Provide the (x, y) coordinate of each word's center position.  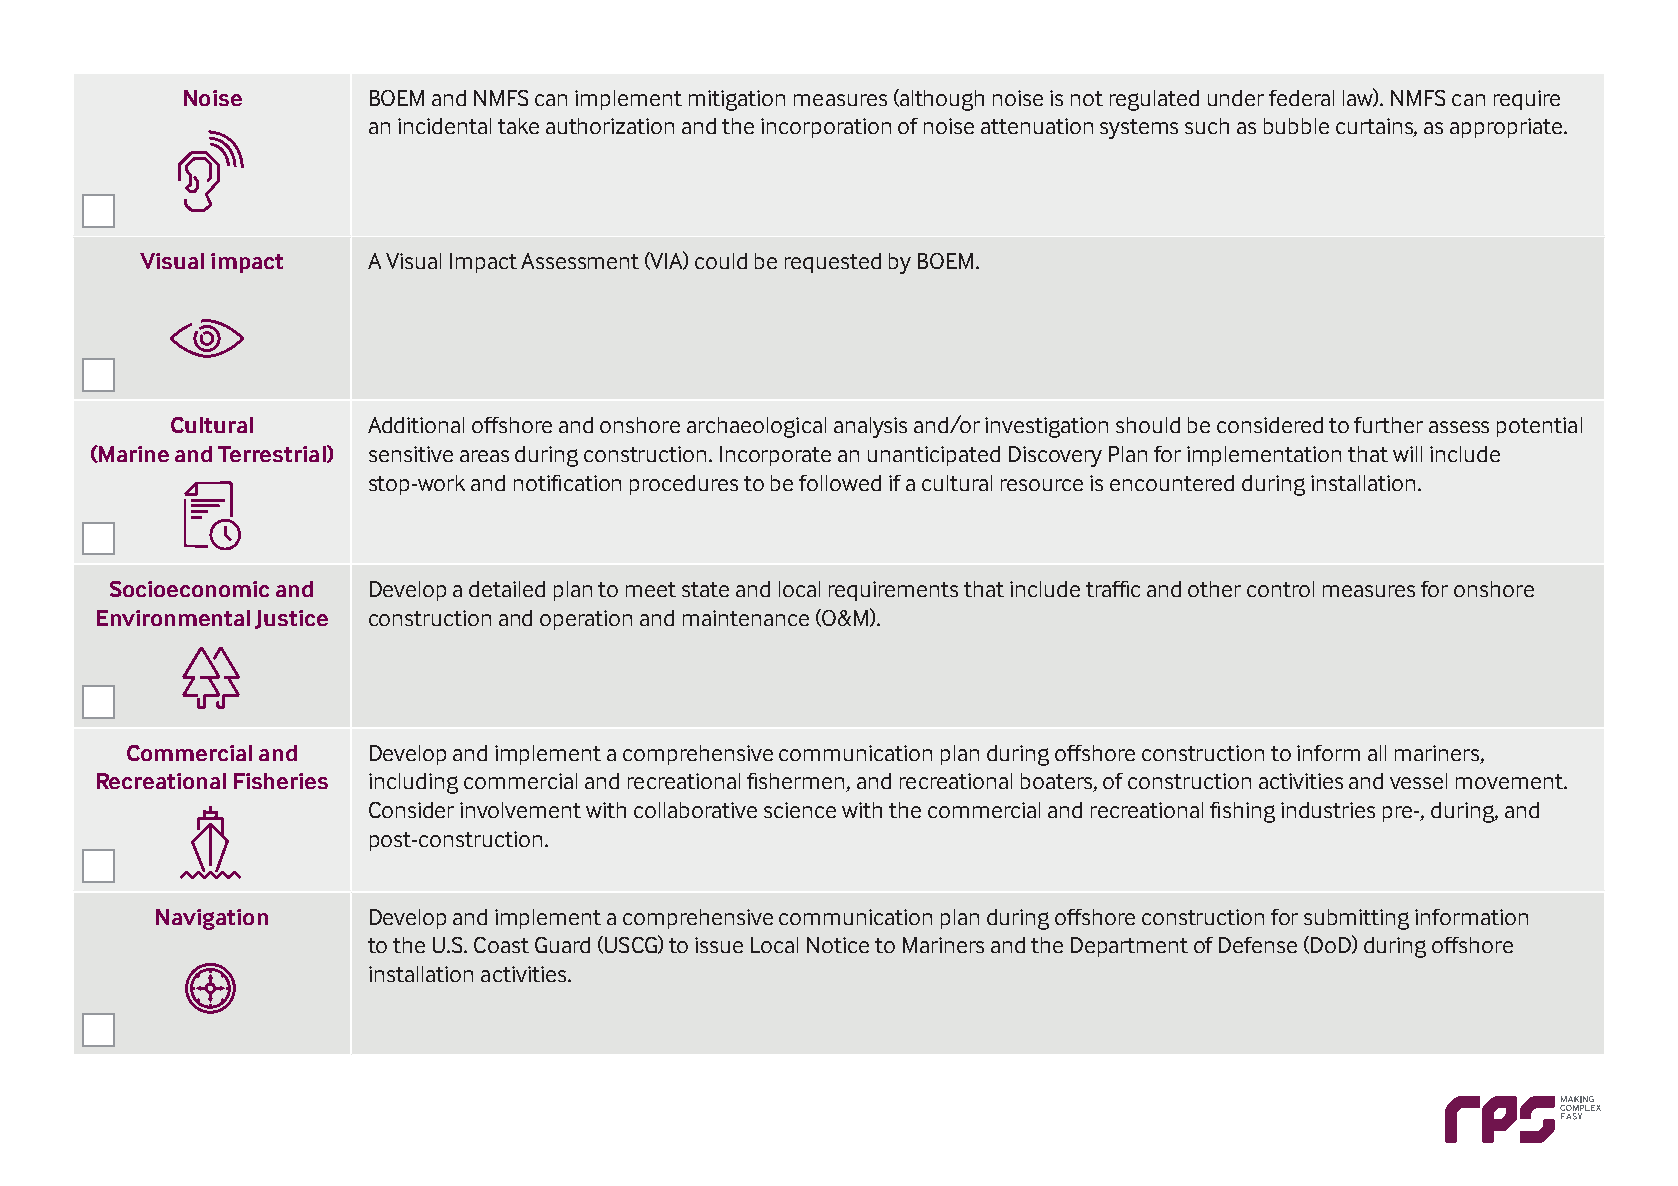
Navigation (212, 919)
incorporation (826, 128)
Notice (838, 945)
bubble (1296, 126)
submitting (1356, 919)
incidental (444, 126)
